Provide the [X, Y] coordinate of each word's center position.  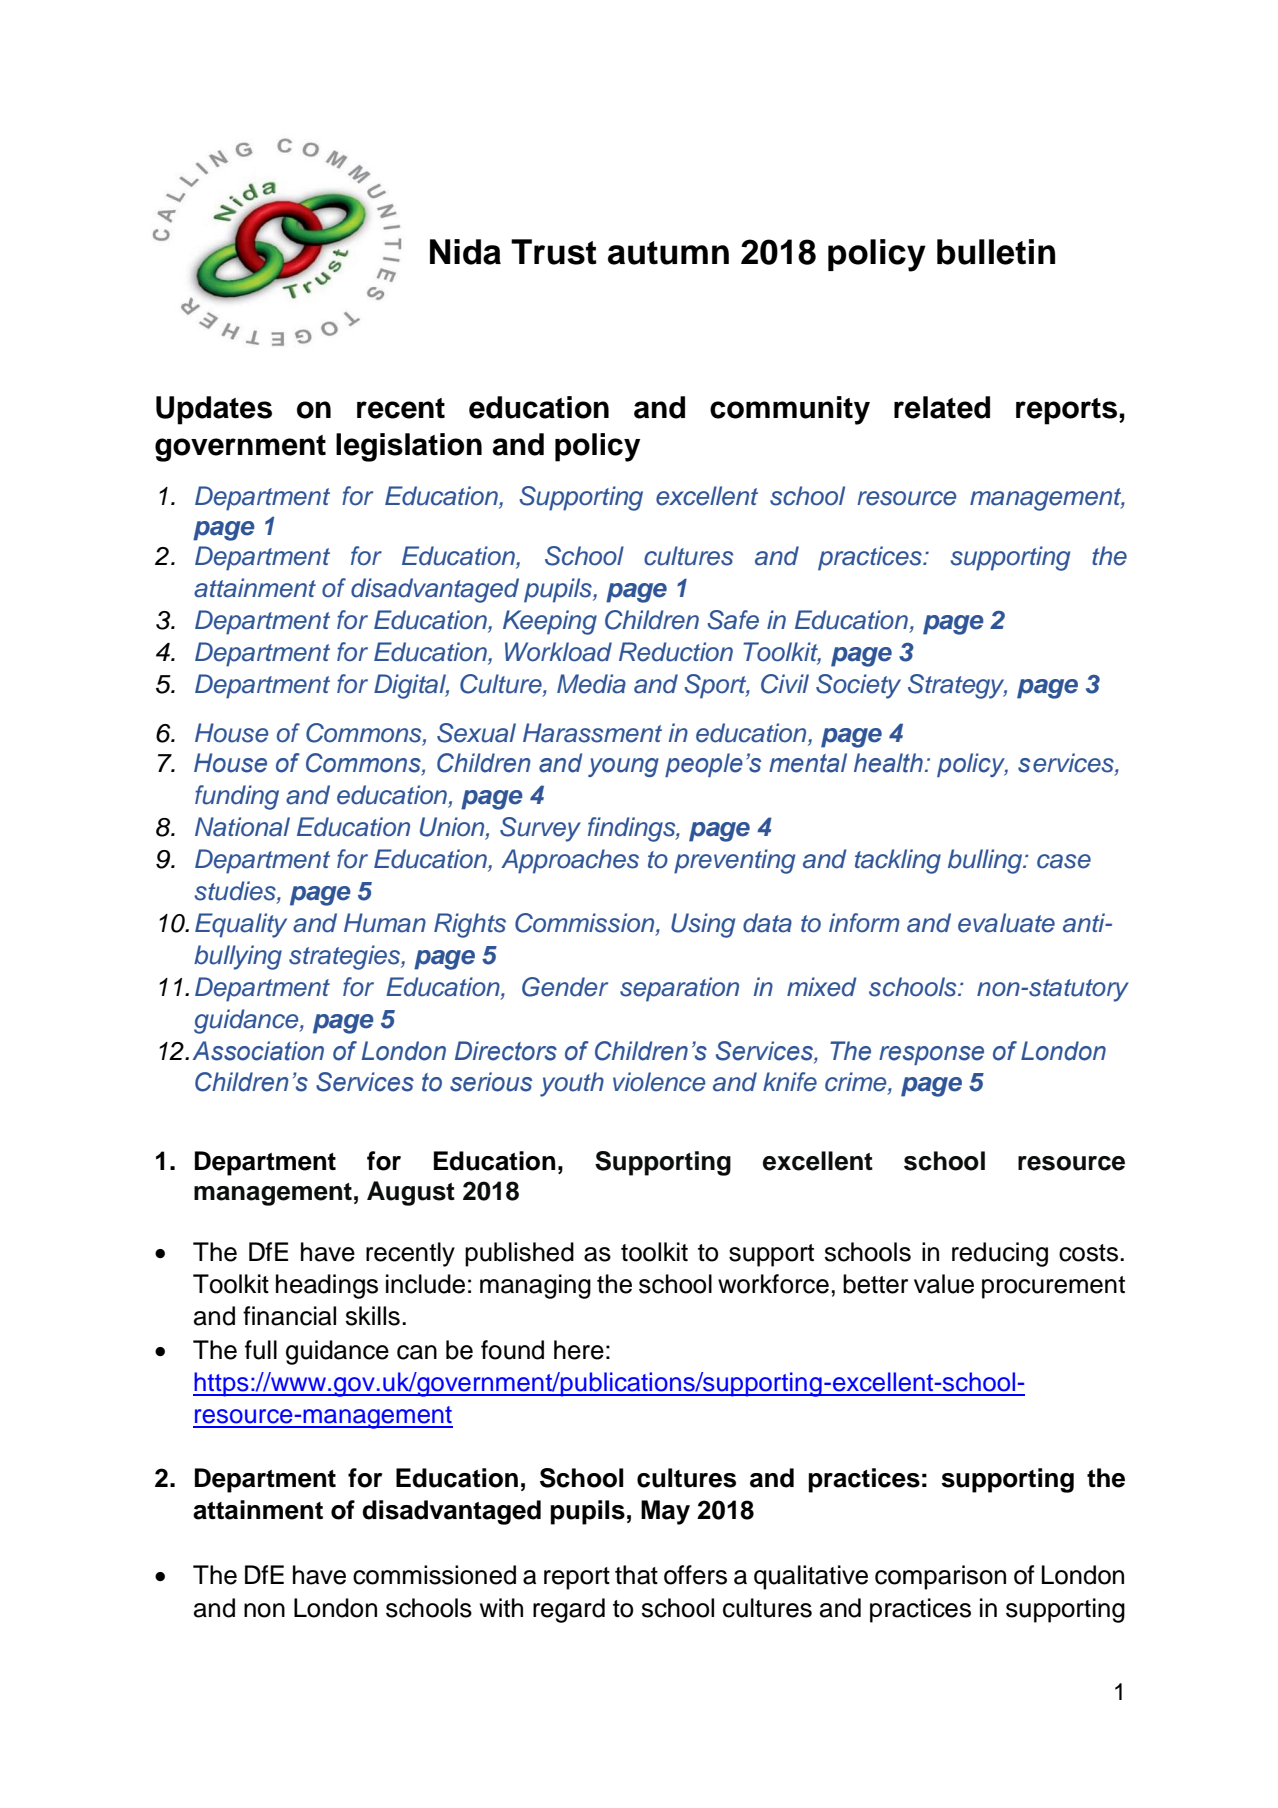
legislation [409, 447]
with [501, 1607]
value [944, 1284]
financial [289, 1316]
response [931, 1055]
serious [491, 1082]
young [623, 767]
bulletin [996, 252]
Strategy [957, 686]
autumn [668, 253]
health [888, 763]
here [579, 1350]
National [242, 827]
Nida [465, 252]
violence [659, 1082]
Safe [733, 620]
